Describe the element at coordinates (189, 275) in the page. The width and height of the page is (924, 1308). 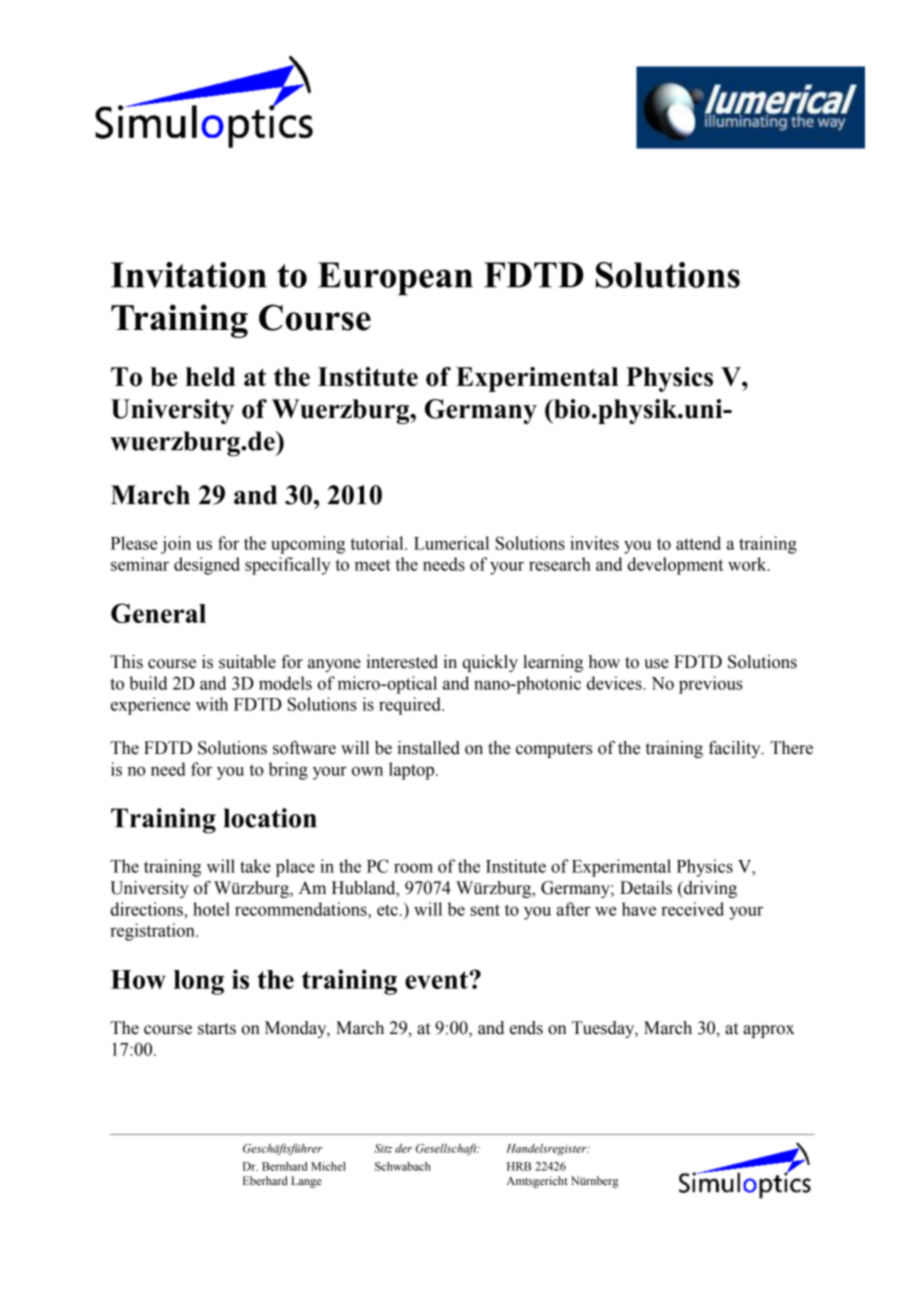
I see `Invitation` at that location.
